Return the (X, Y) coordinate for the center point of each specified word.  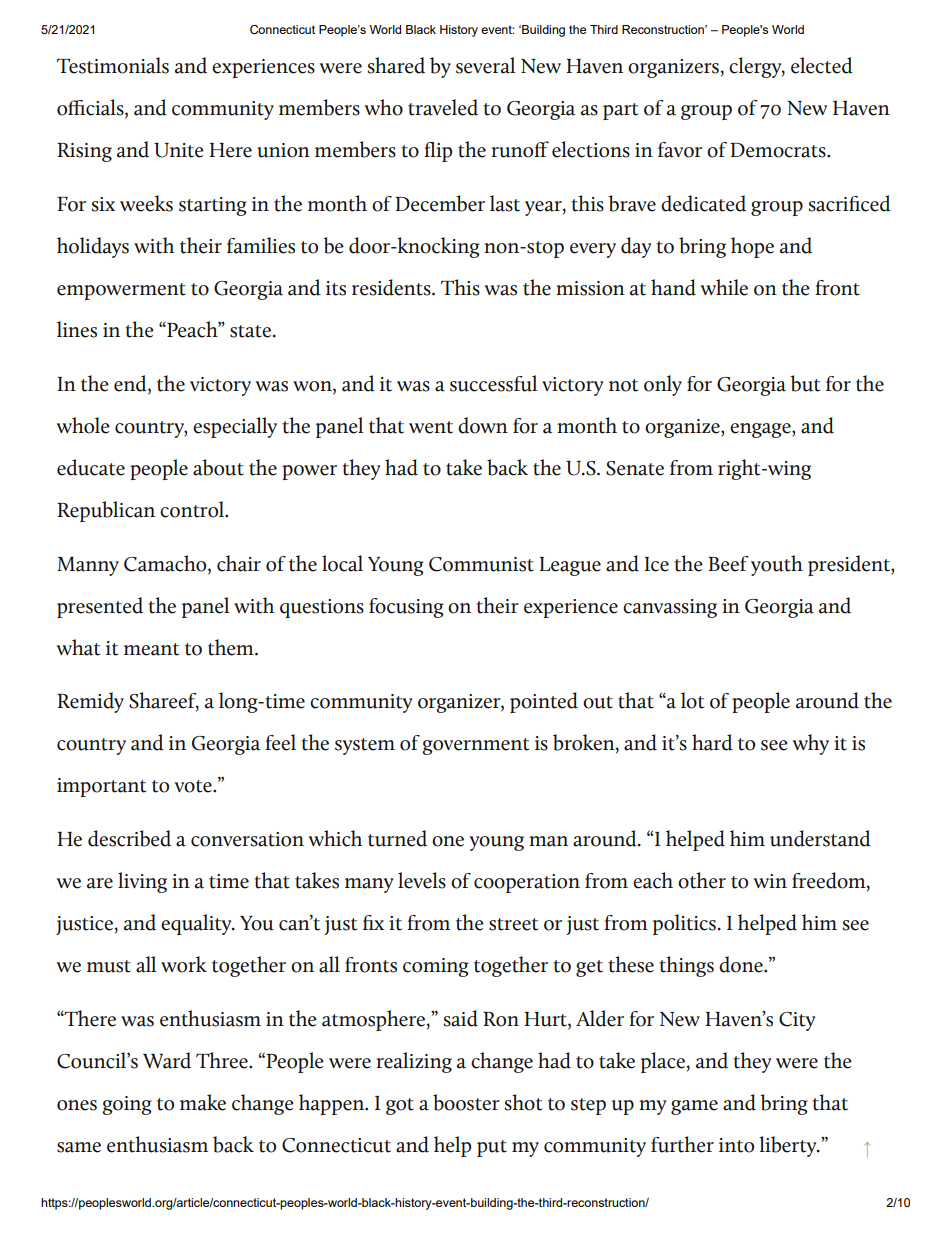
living (142, 882)
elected (822, 65)
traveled (443, 107)
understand (820, 838)
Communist (481, 564)
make (203, 1102)
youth (777, 565)
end (131, 383)
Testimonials (113, 65)
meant (151, 649)
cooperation (527, 883)
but (805, 383)
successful (494, 383)
